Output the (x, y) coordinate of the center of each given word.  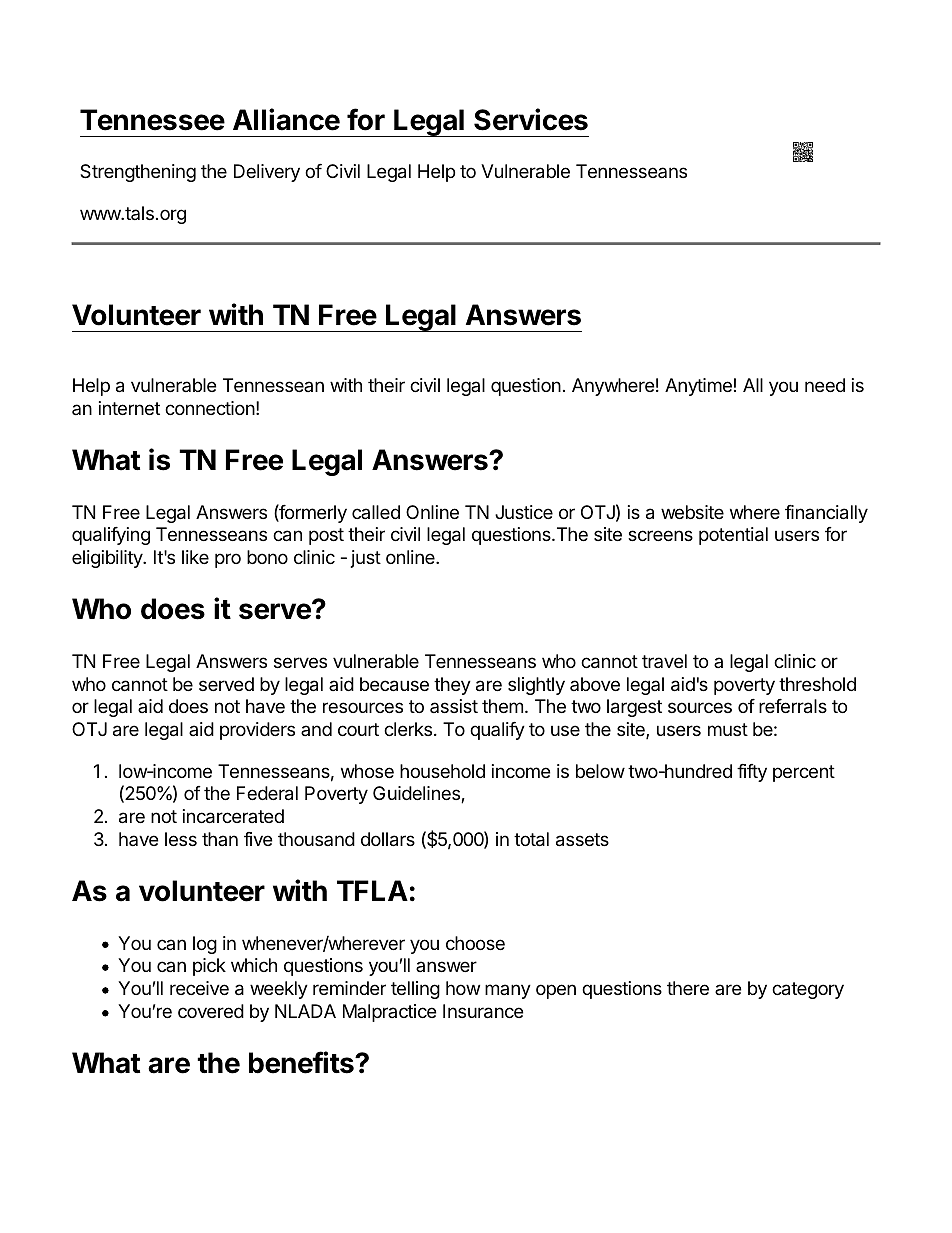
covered (211, 1011)
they (452, 686)
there (688, 988)
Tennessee (152, 120)
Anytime (698, 387)
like (195, 557)
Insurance (483, 1011)
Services (531, 119)
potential (733, 536)
